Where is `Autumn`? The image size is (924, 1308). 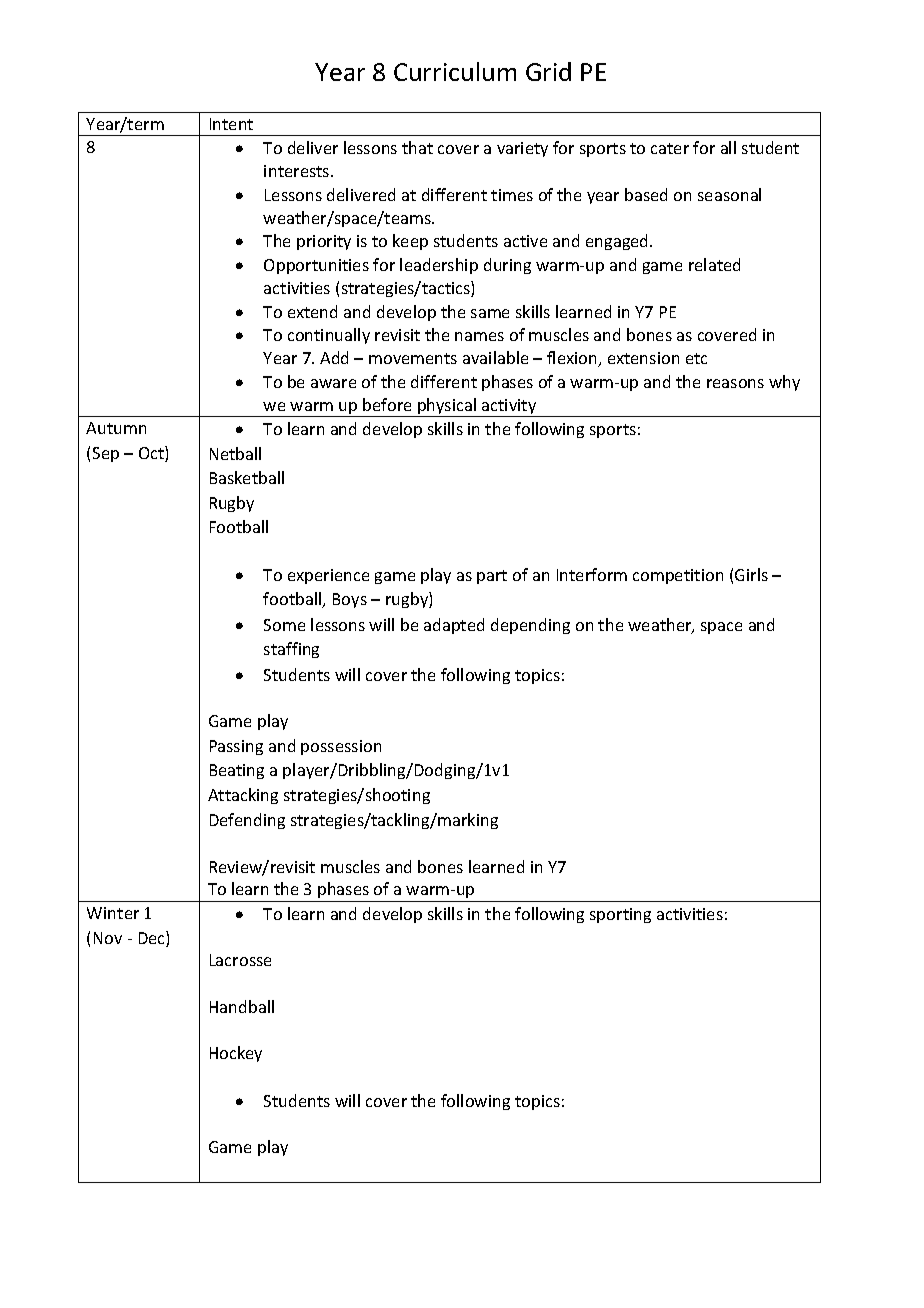
Autumn is located at coordinates (116, 428).
